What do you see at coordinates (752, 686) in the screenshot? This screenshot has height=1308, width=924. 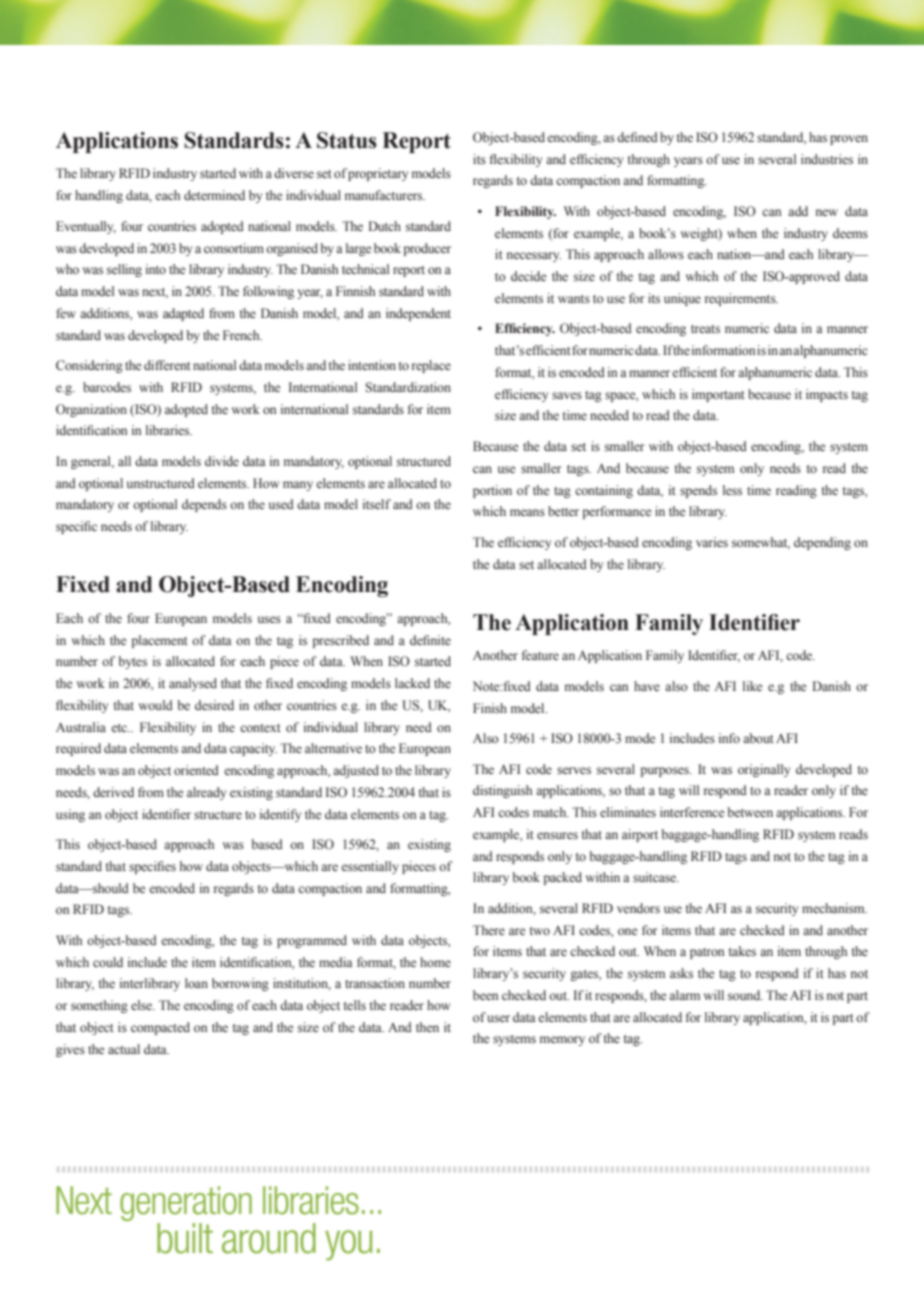 I see `like` at bounding box center [752, 686].
